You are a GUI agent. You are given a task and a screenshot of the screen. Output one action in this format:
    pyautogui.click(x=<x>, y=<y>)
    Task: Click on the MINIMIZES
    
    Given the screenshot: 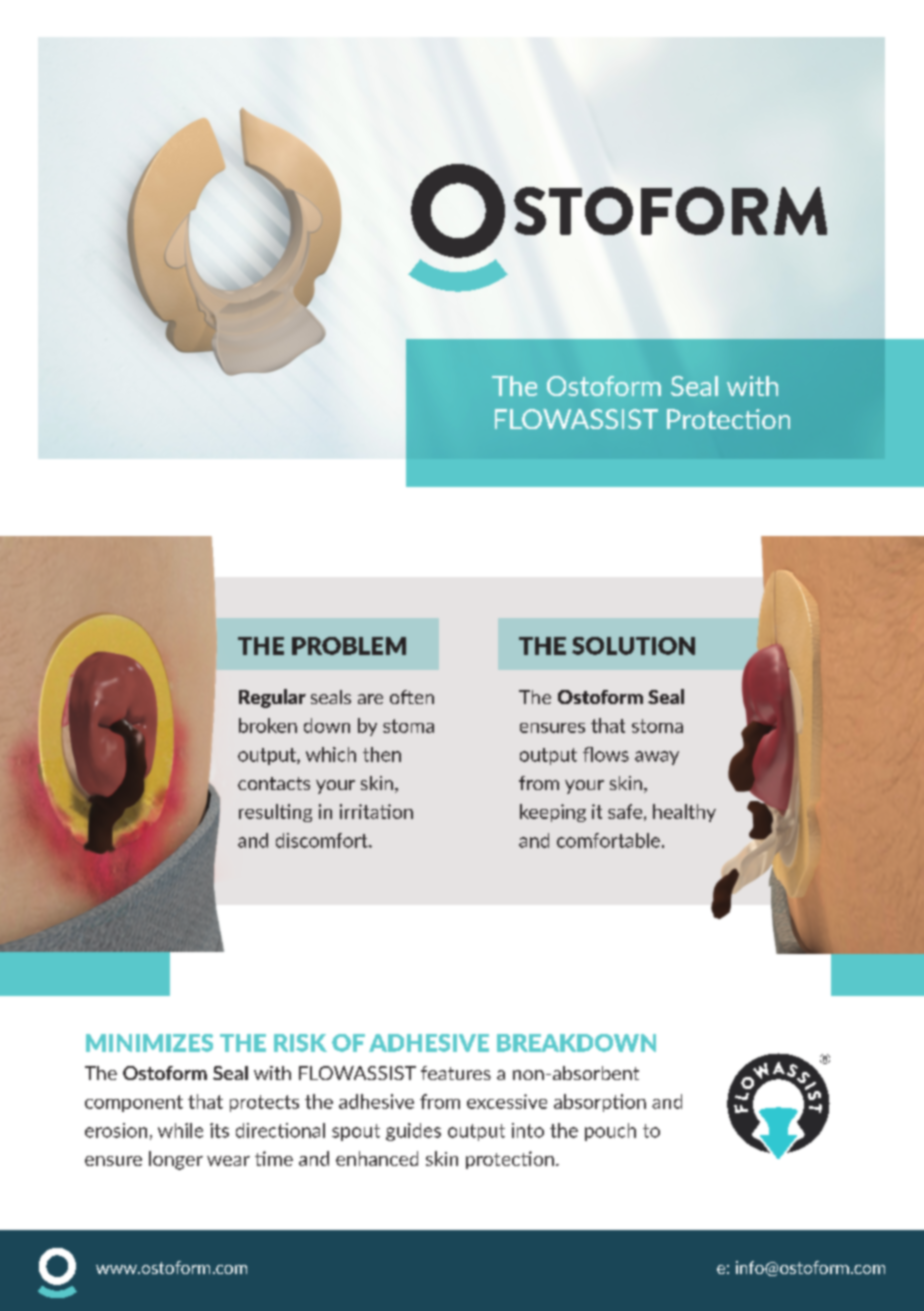 What is the action you would take?
    pyautogui.click(x=149, y=1043)
